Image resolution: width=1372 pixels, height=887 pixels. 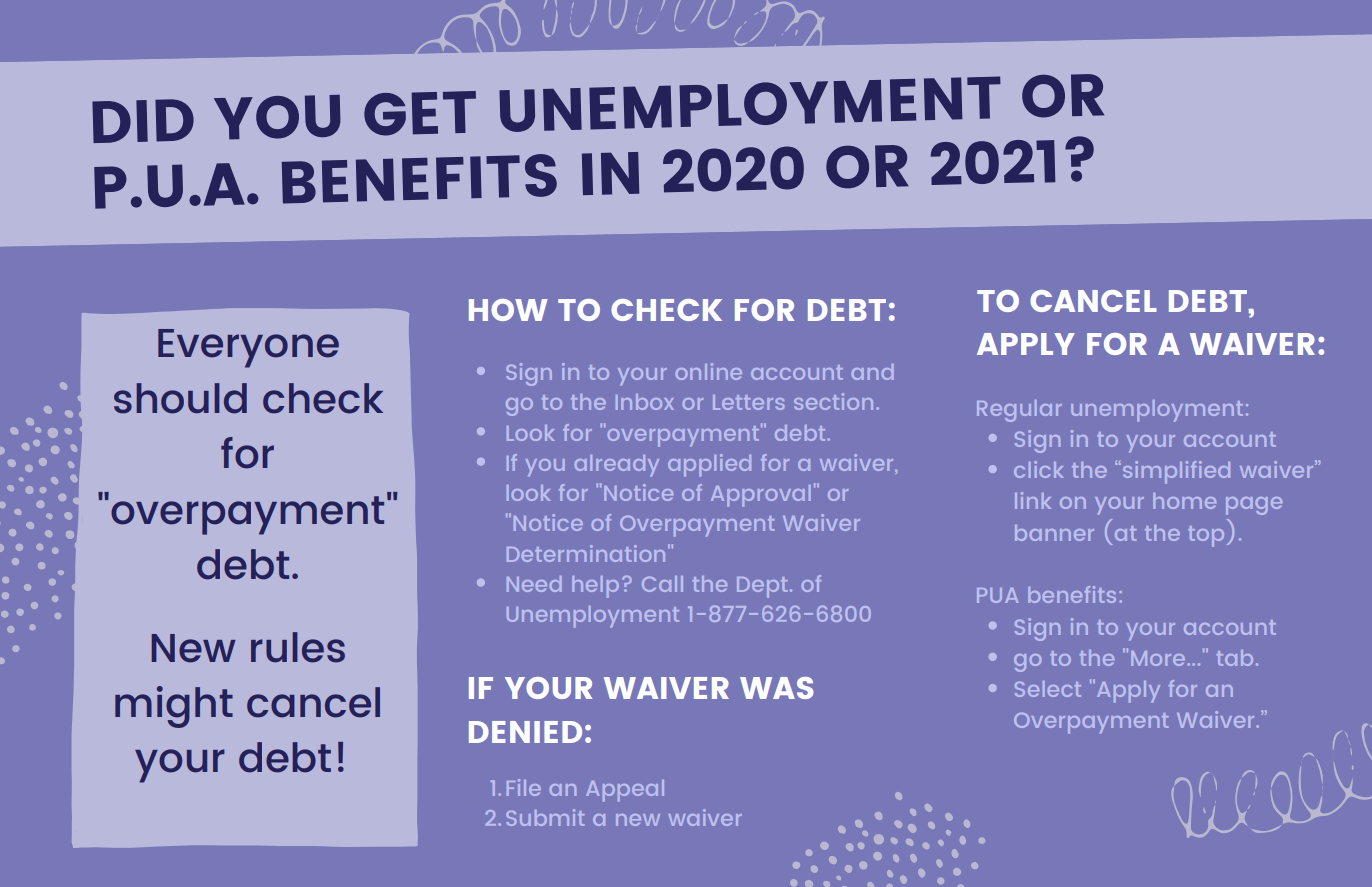 What do you see at coordinates (777, 688) in the image?
I see `WAS` at bounding box center [777, 688].
